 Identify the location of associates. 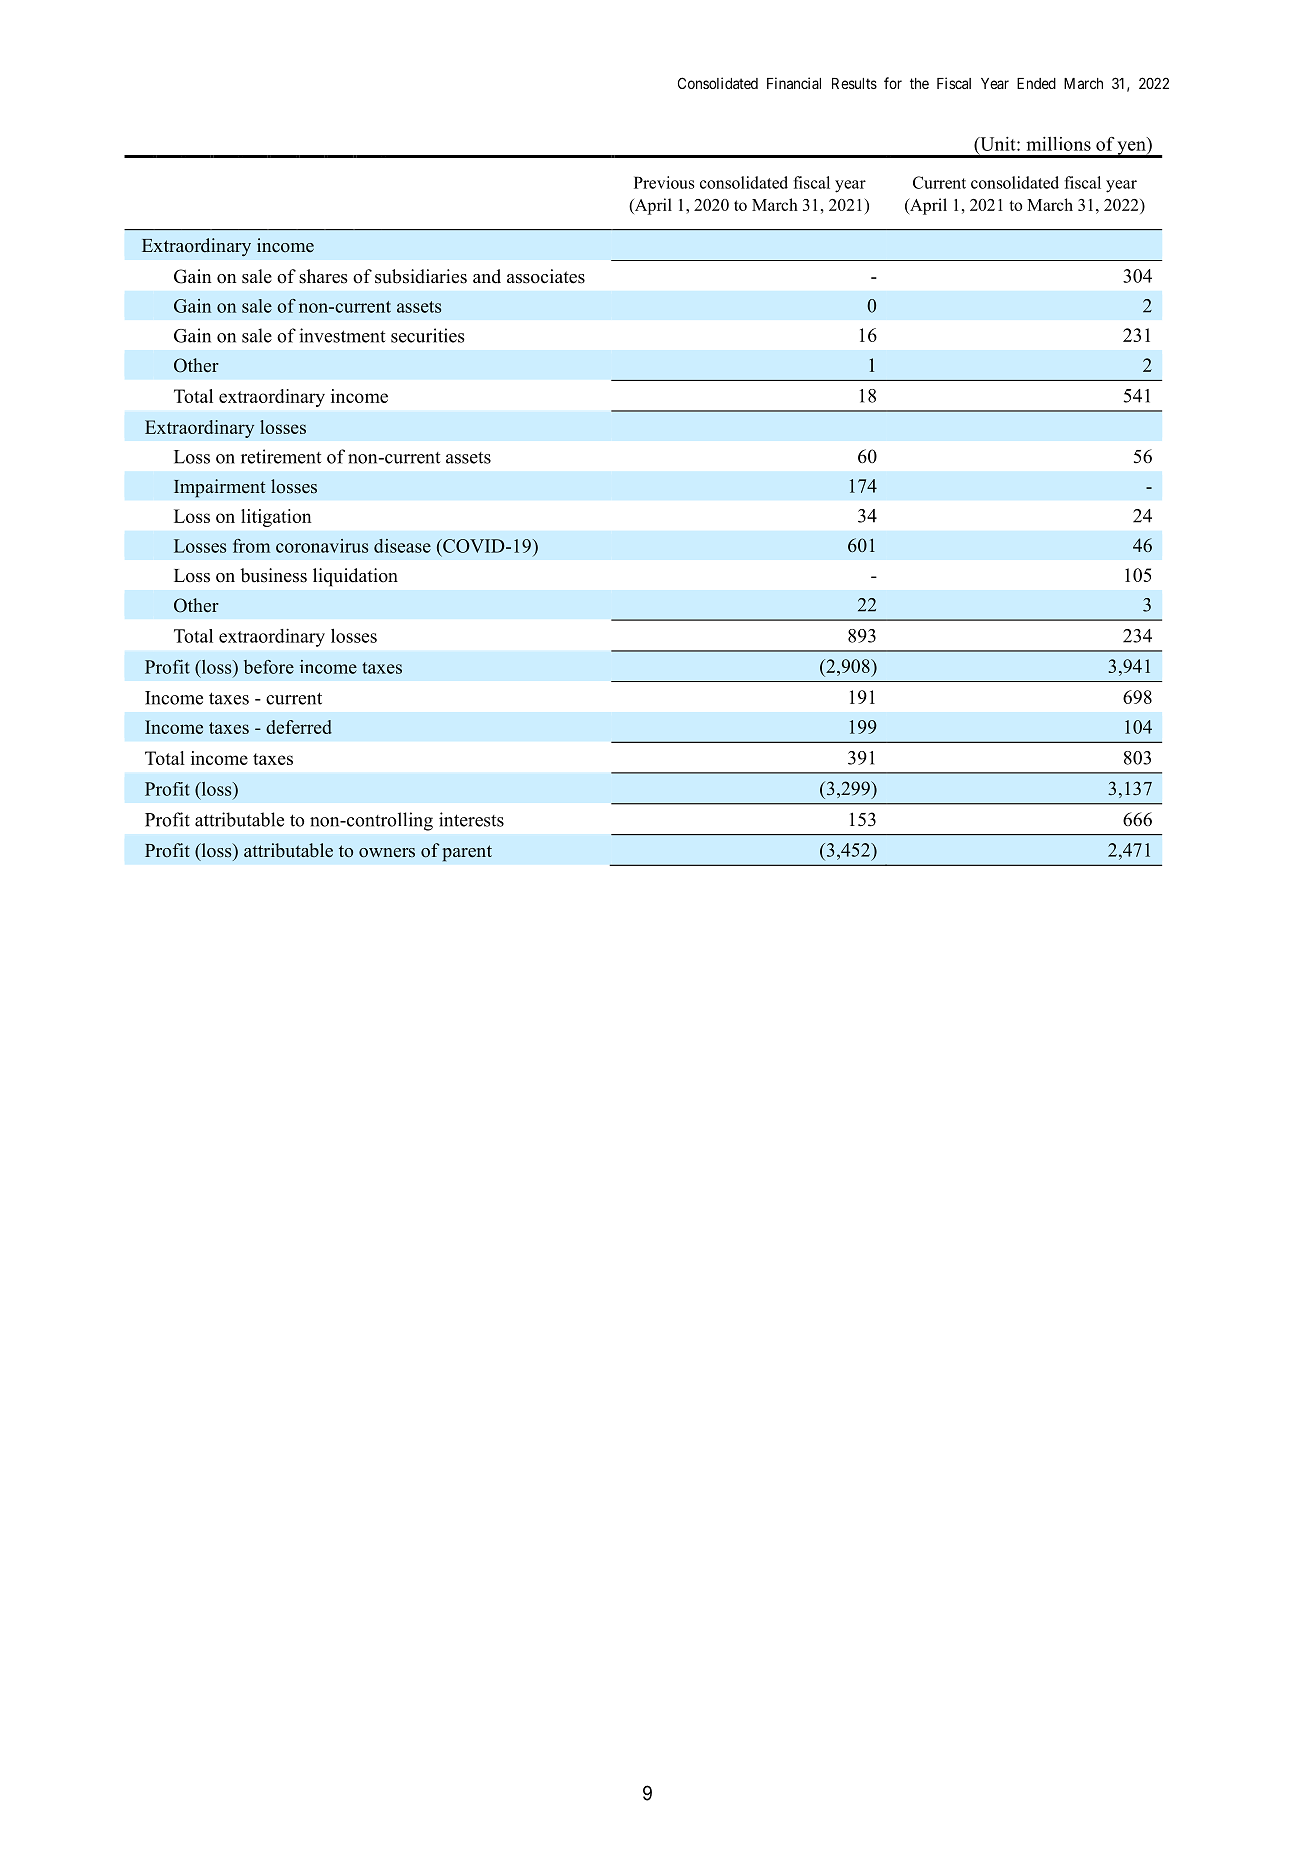
(546, 276).
